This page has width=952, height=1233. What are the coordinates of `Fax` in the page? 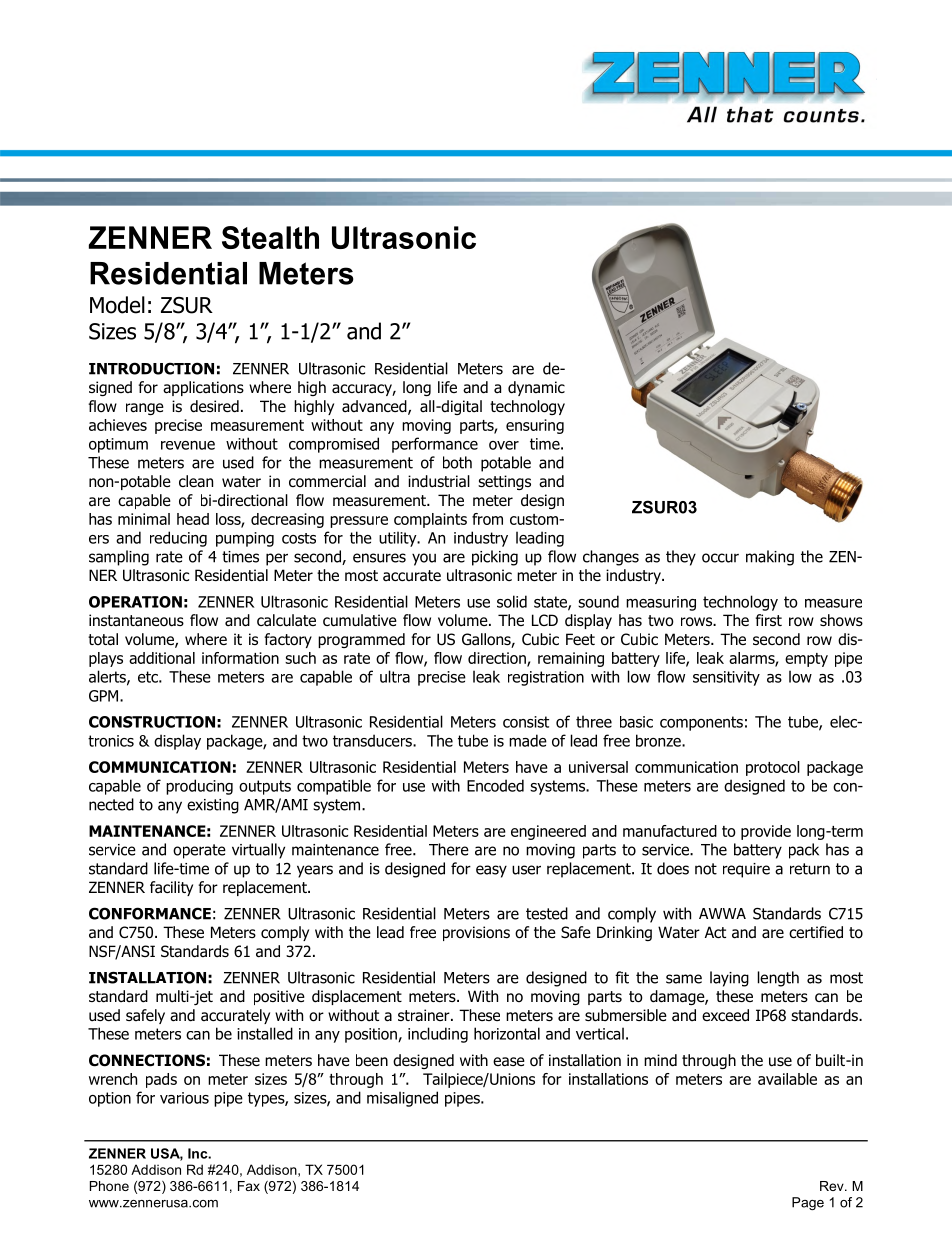 It's located at (249, 1186).
